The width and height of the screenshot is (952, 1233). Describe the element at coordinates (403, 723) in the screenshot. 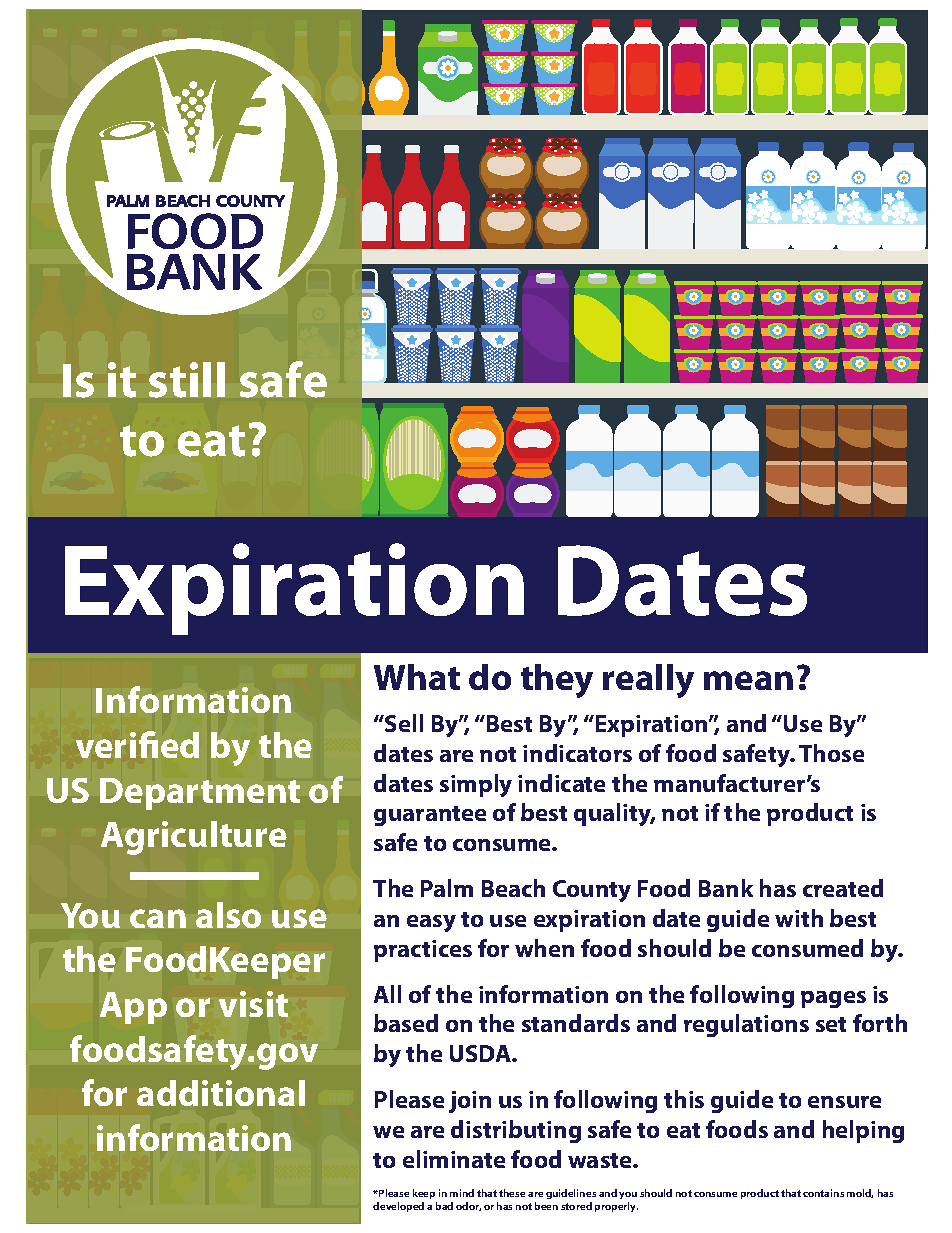

I see `Sell` at that location.
